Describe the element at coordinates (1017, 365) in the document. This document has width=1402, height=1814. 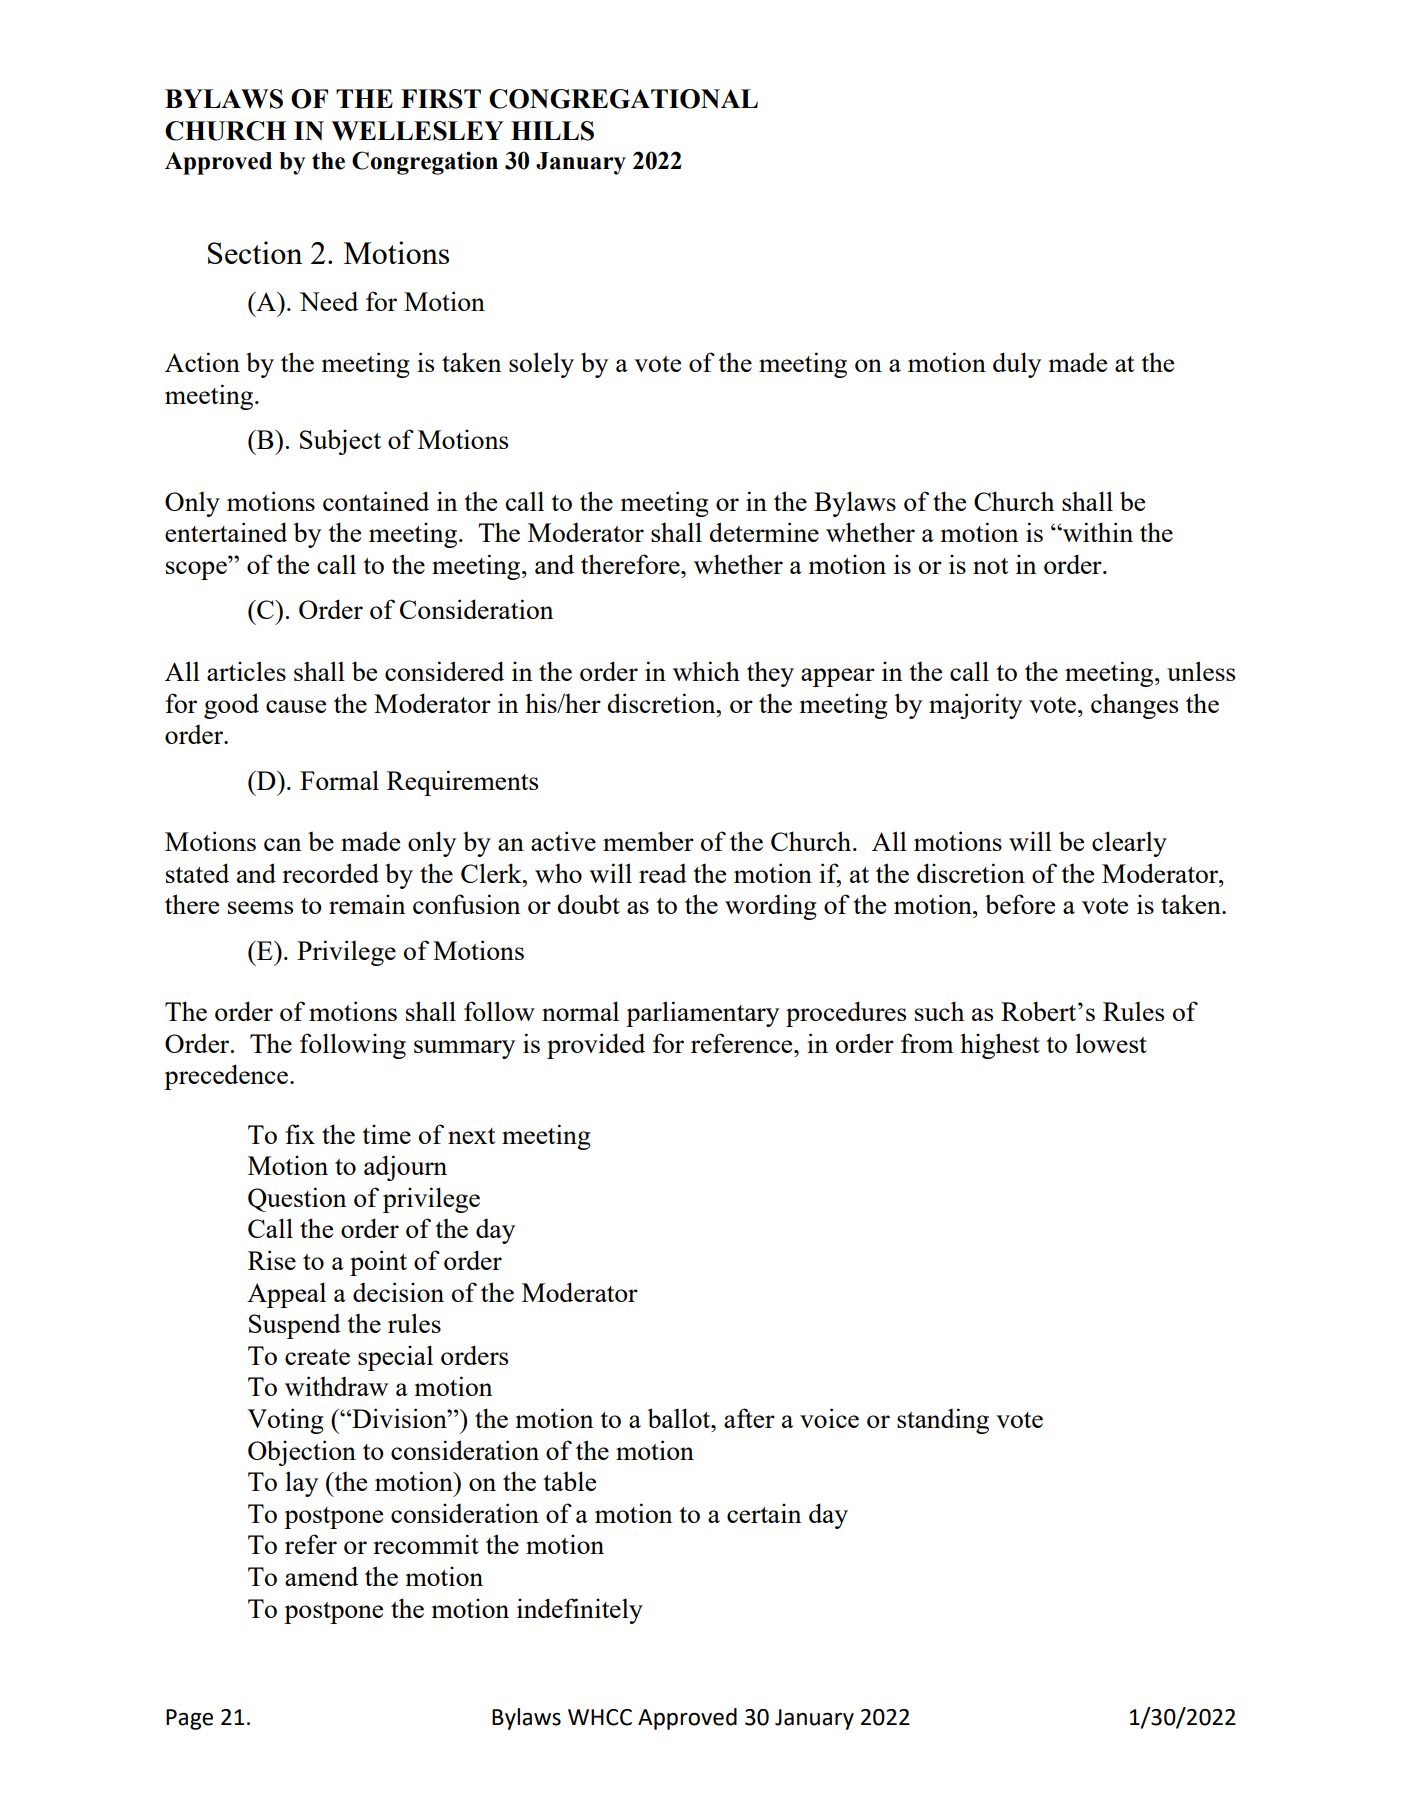
I see `duly` at that location.
